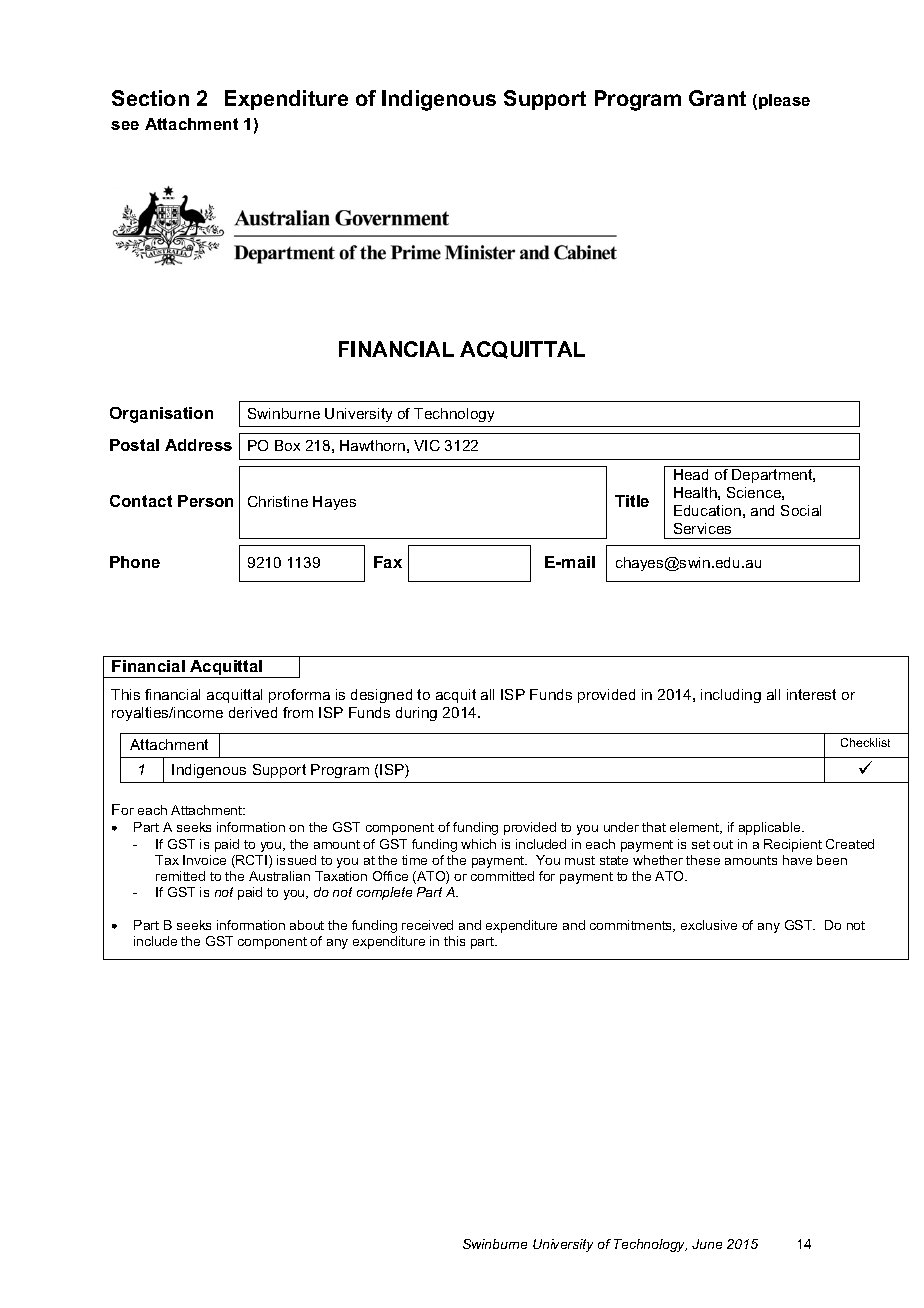 Image resolution: width=924 pixels, height=1308 pixels. Describe the element at coordinates (150, 98) in the image. I see `Section` at that location.
